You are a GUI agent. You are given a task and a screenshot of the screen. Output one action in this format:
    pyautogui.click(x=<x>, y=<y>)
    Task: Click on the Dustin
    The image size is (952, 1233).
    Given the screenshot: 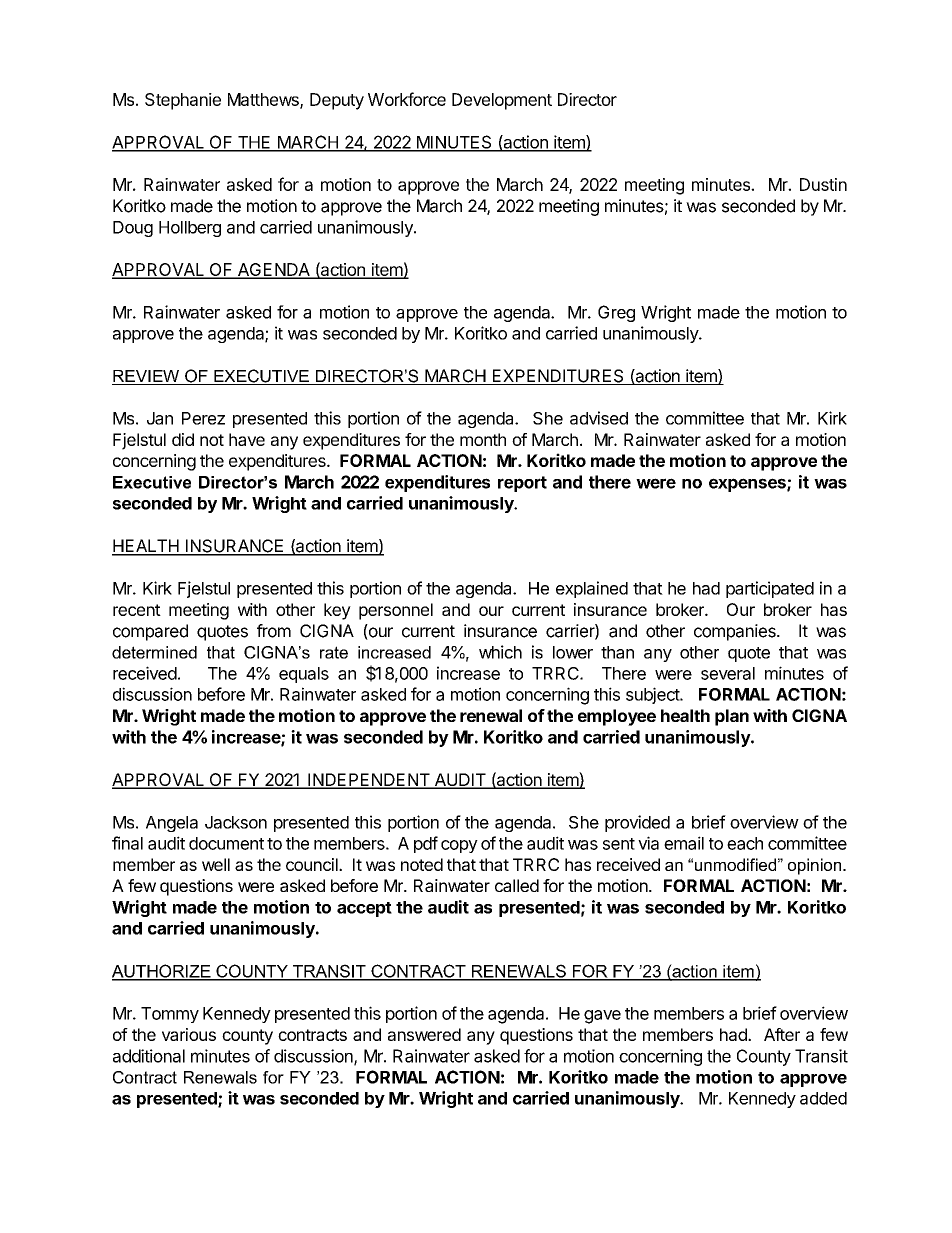 What is the action you would take?
    pyautogui.click(x=823, y=184)
